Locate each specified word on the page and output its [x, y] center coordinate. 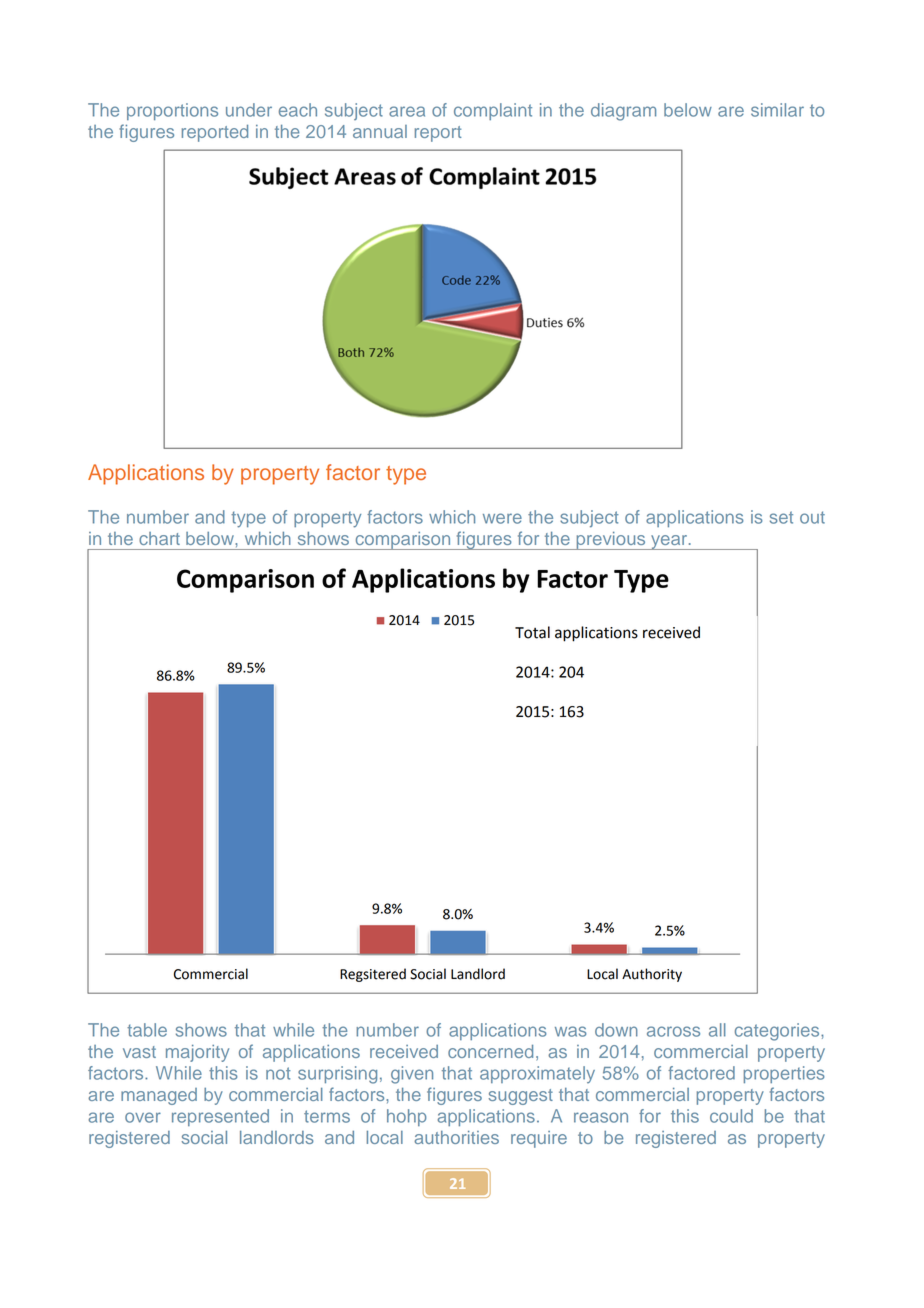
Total [532, 632]
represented [220, 1117]
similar [777, 110]
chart [159, 538]
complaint [493, 111]
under [249, 110]
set [781, 517]
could [731, 1116]
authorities [456, 1137]
